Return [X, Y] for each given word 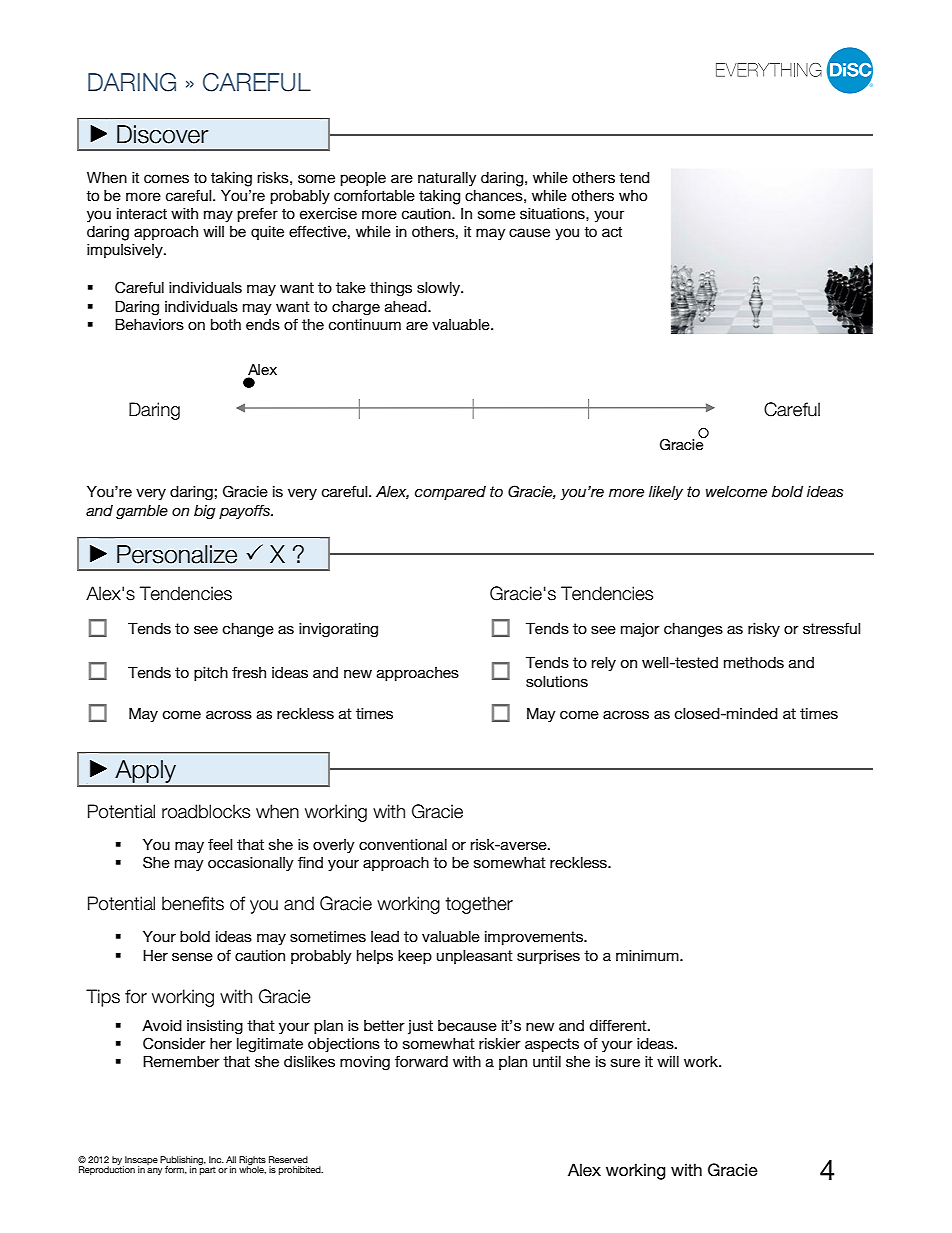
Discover [163, 134]
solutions [557, 681]
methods [754, 662]
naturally [447, 179]
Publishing [182, 1161]
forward [421, 1061]
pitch [211, 674]
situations [553, 214]
